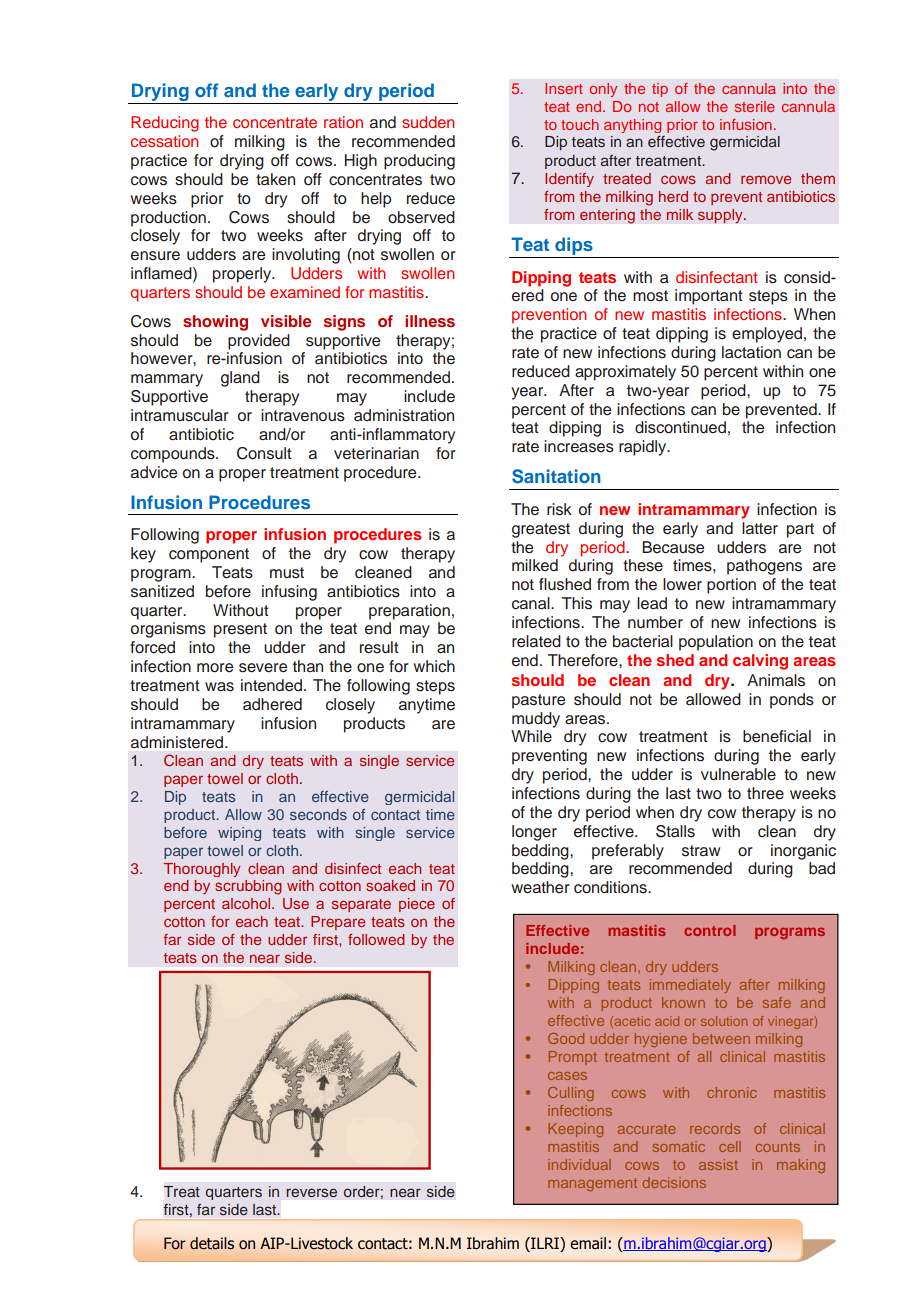  What do you see at coordinates (718, 1164) in the screenshot?
I see `assist` at bounding box center [718, 1164].
